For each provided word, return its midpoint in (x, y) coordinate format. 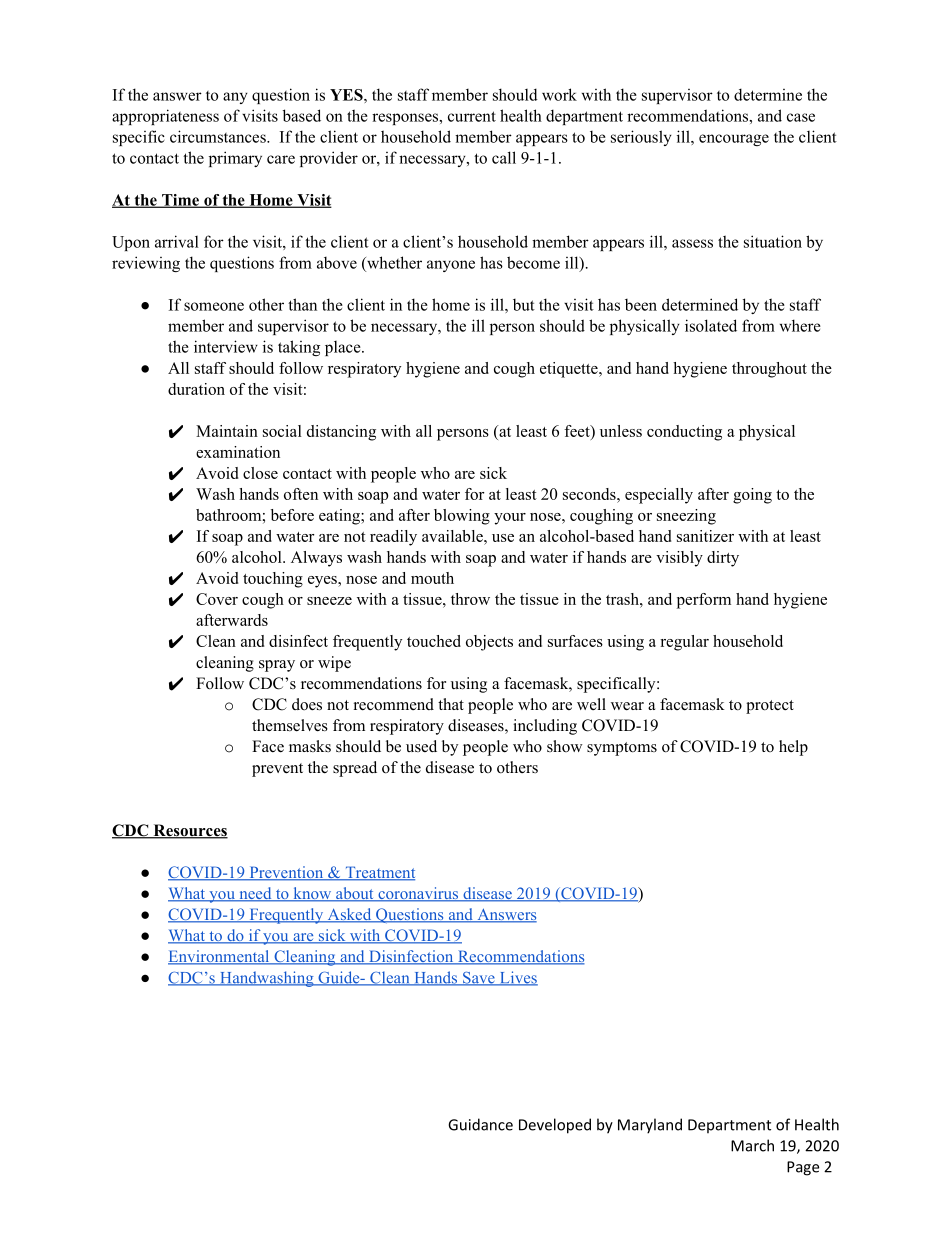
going (752, 496)
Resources (189, 831)
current (472, 116)
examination (238, 452)
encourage (734, 140)
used (421, 746)
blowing (462, 517)
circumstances (219, 136)
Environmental (220, 957)
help (793, 748)
